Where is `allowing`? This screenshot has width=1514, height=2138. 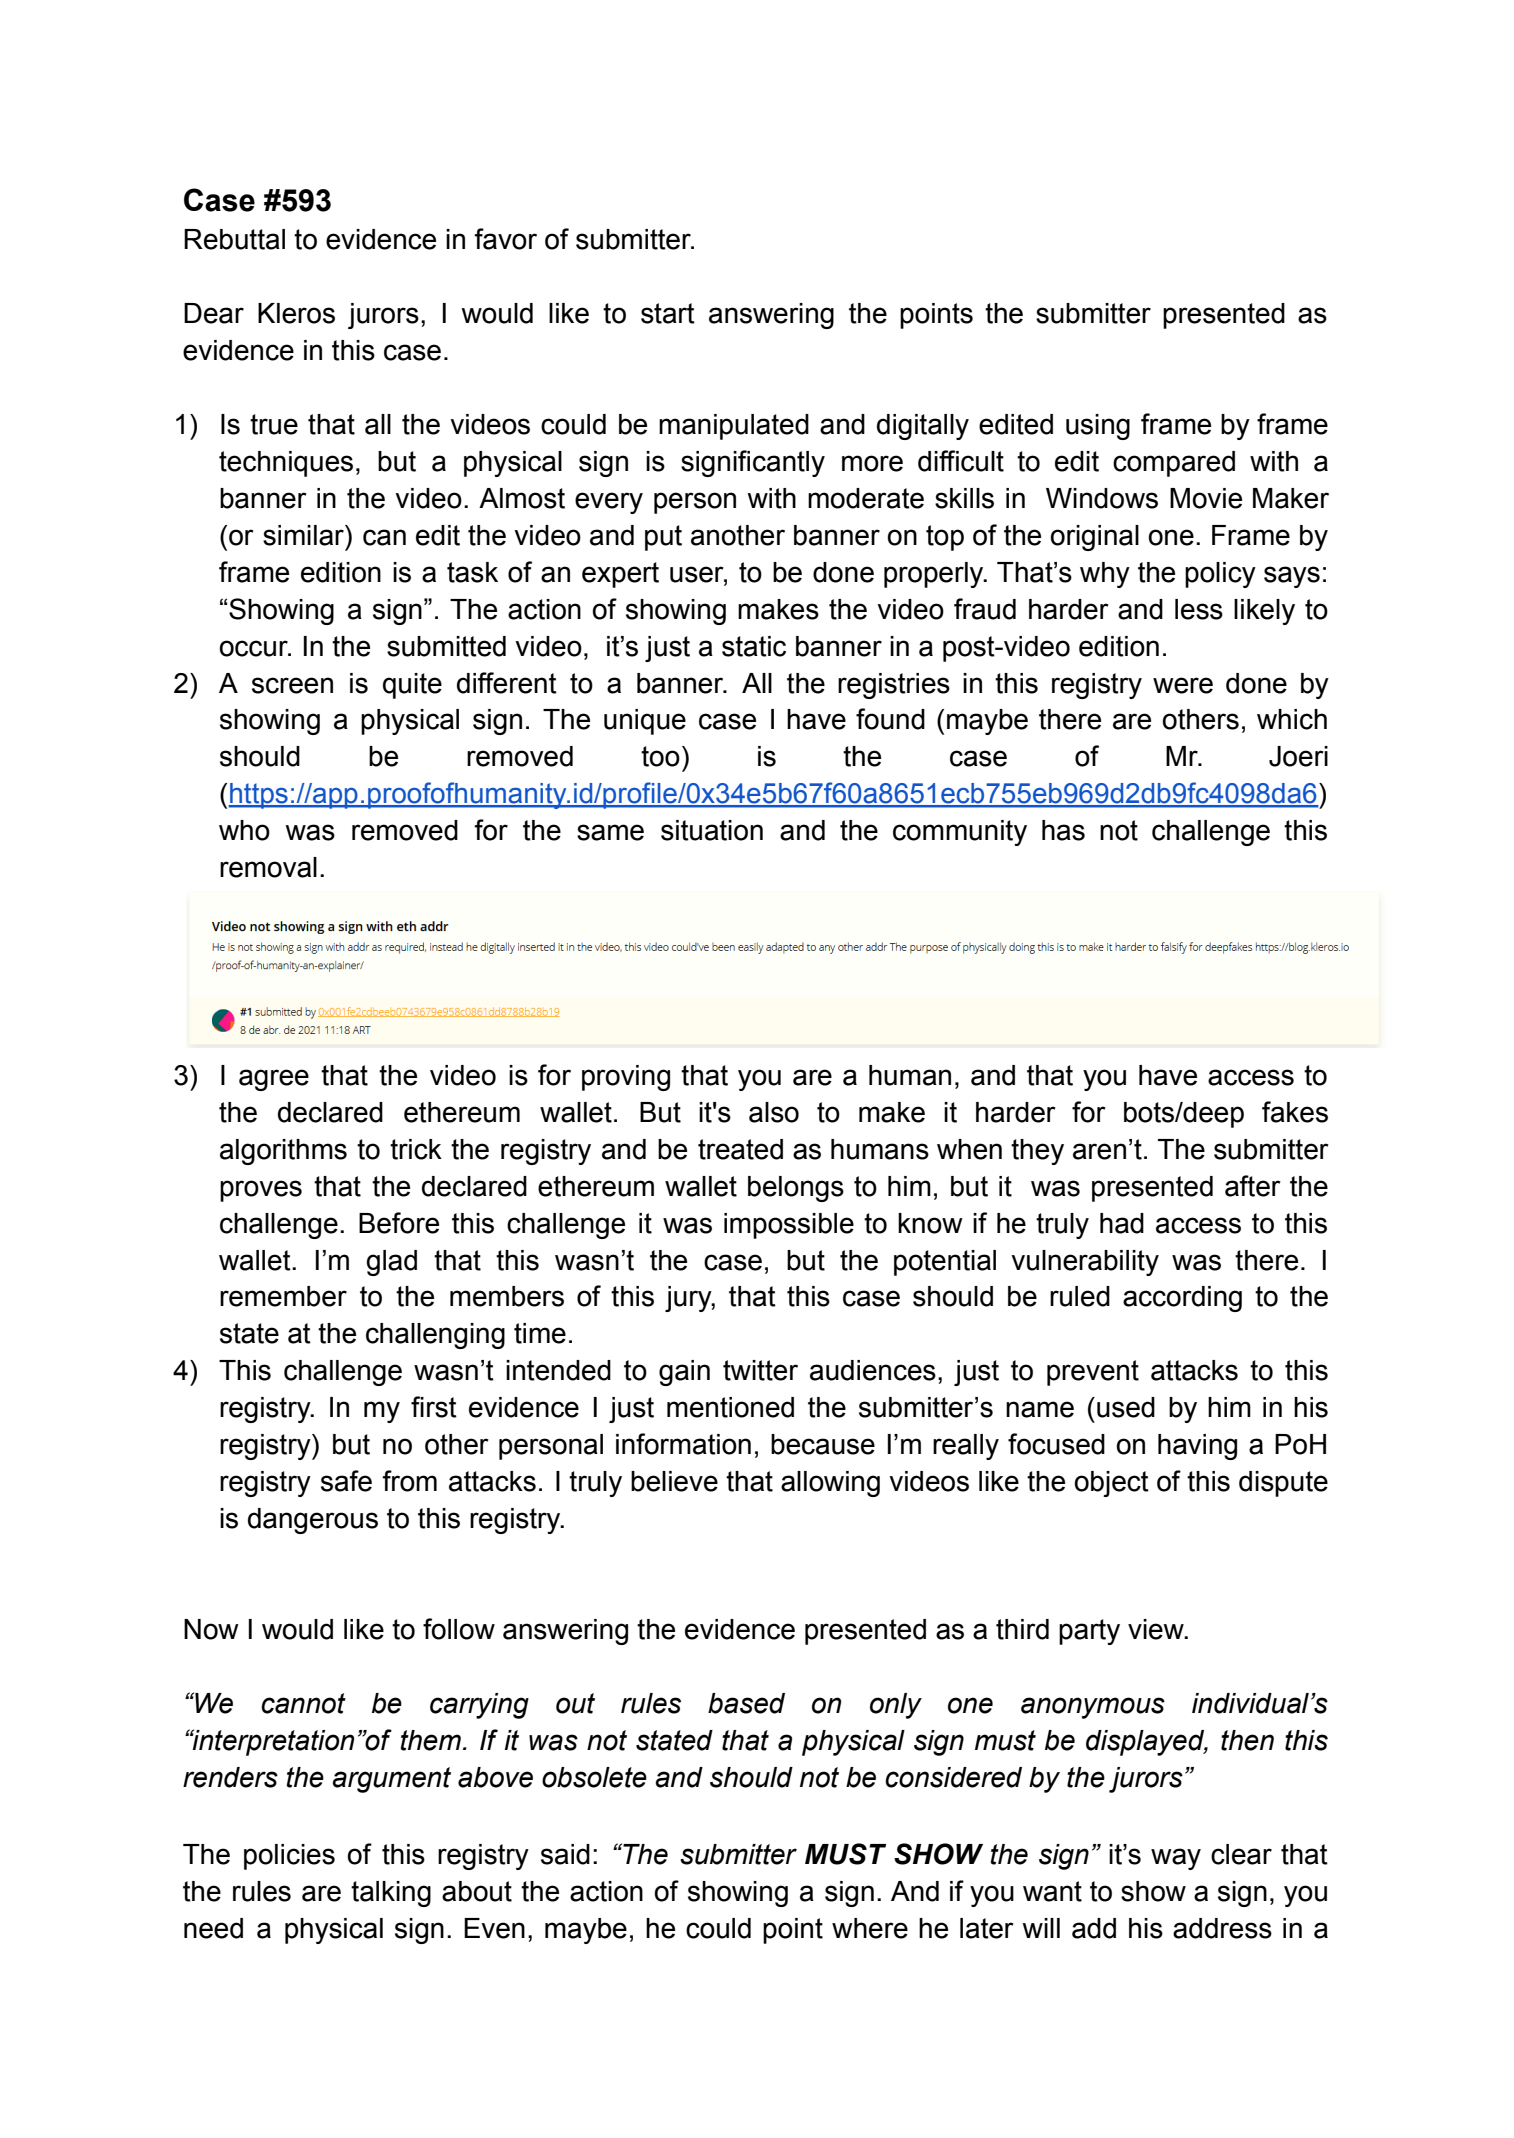 allowing is located at coordinates (830, 1484).
